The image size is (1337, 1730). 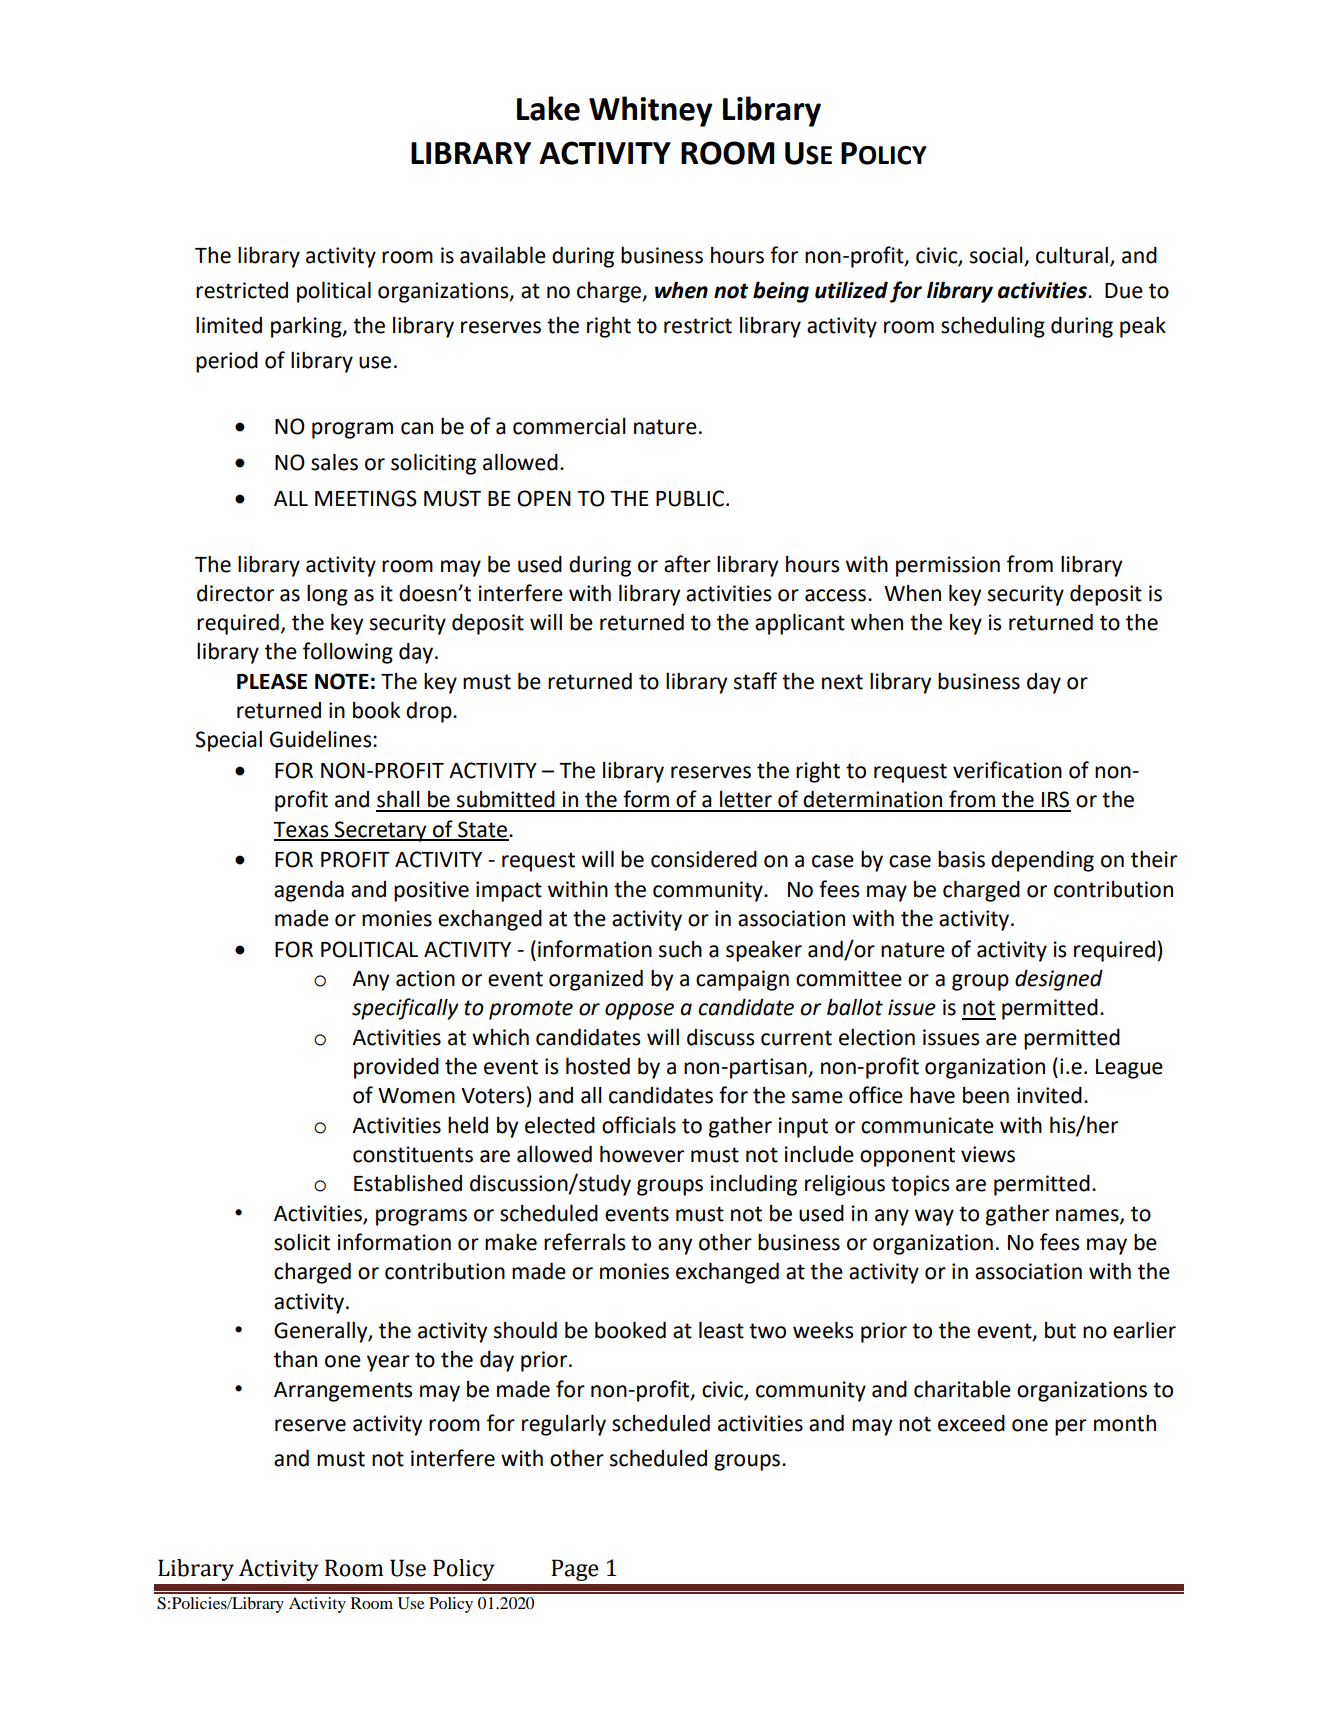 What do you see at coordinates (651, 111) in the screenshot?
I see `Whitney` at bounding box center [651, 111].
